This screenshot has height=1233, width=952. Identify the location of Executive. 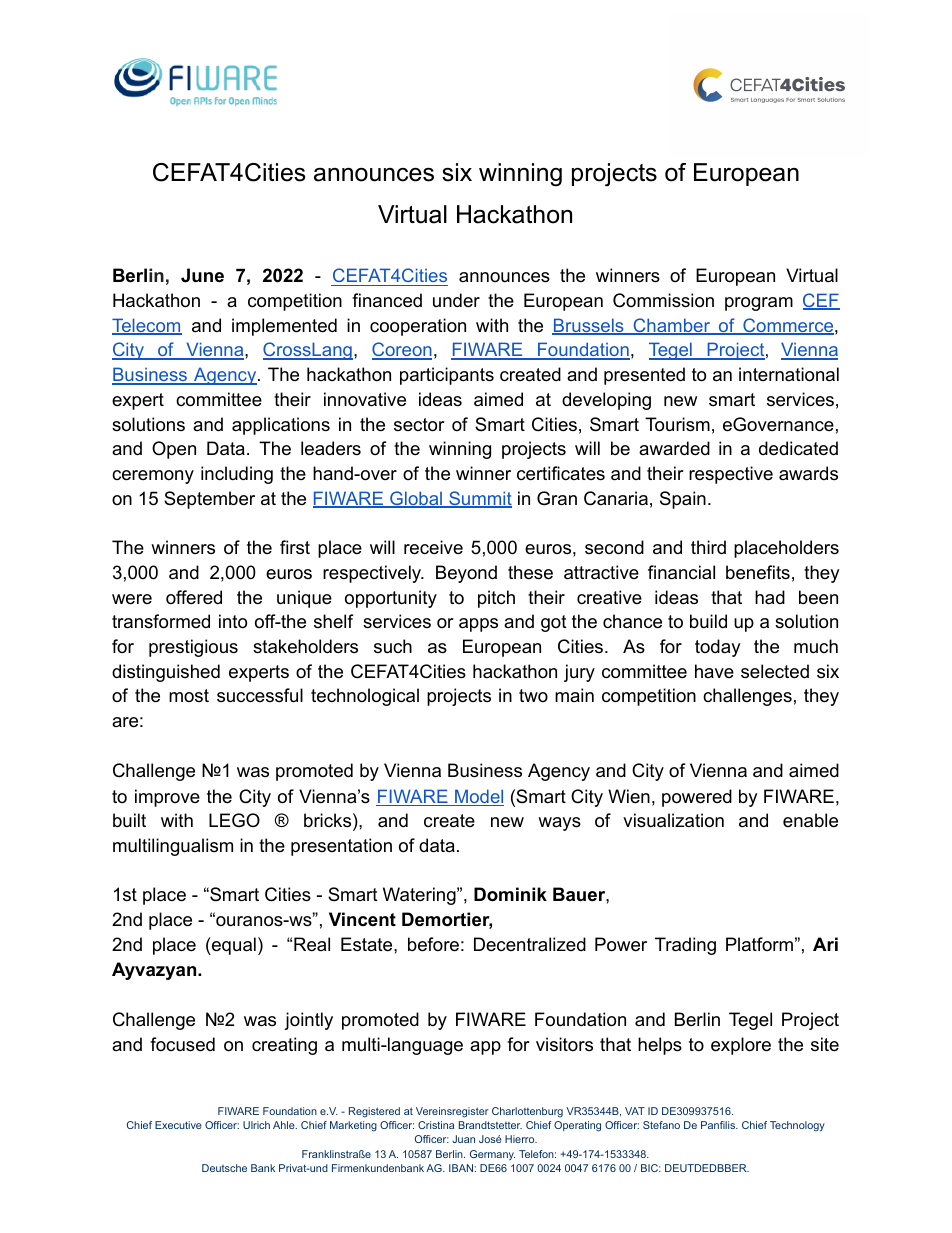
(178, 1125).
